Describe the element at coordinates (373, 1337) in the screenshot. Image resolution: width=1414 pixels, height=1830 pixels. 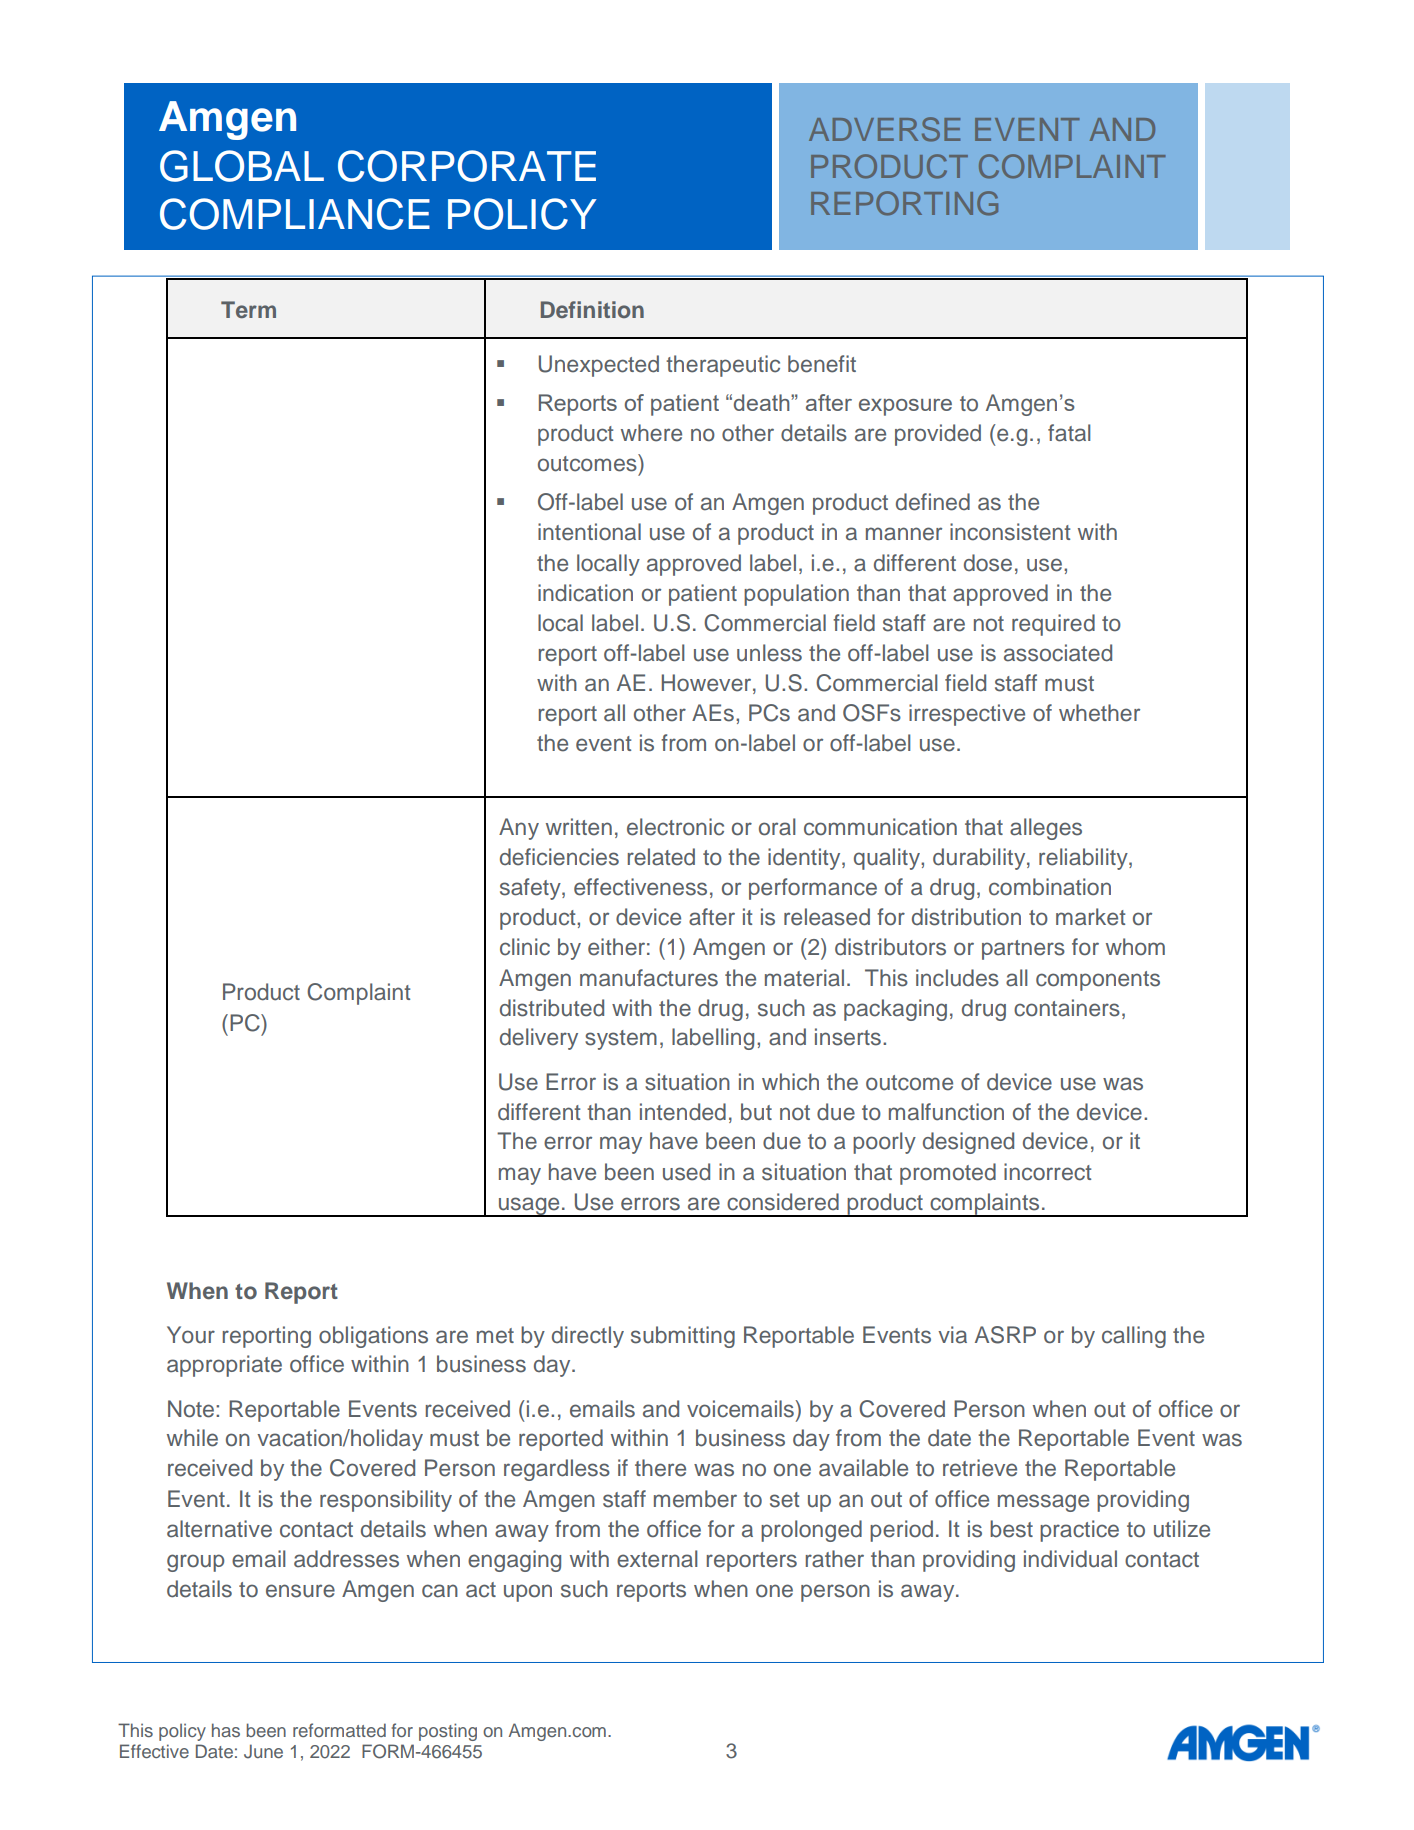
I see `obligations` at that location.
